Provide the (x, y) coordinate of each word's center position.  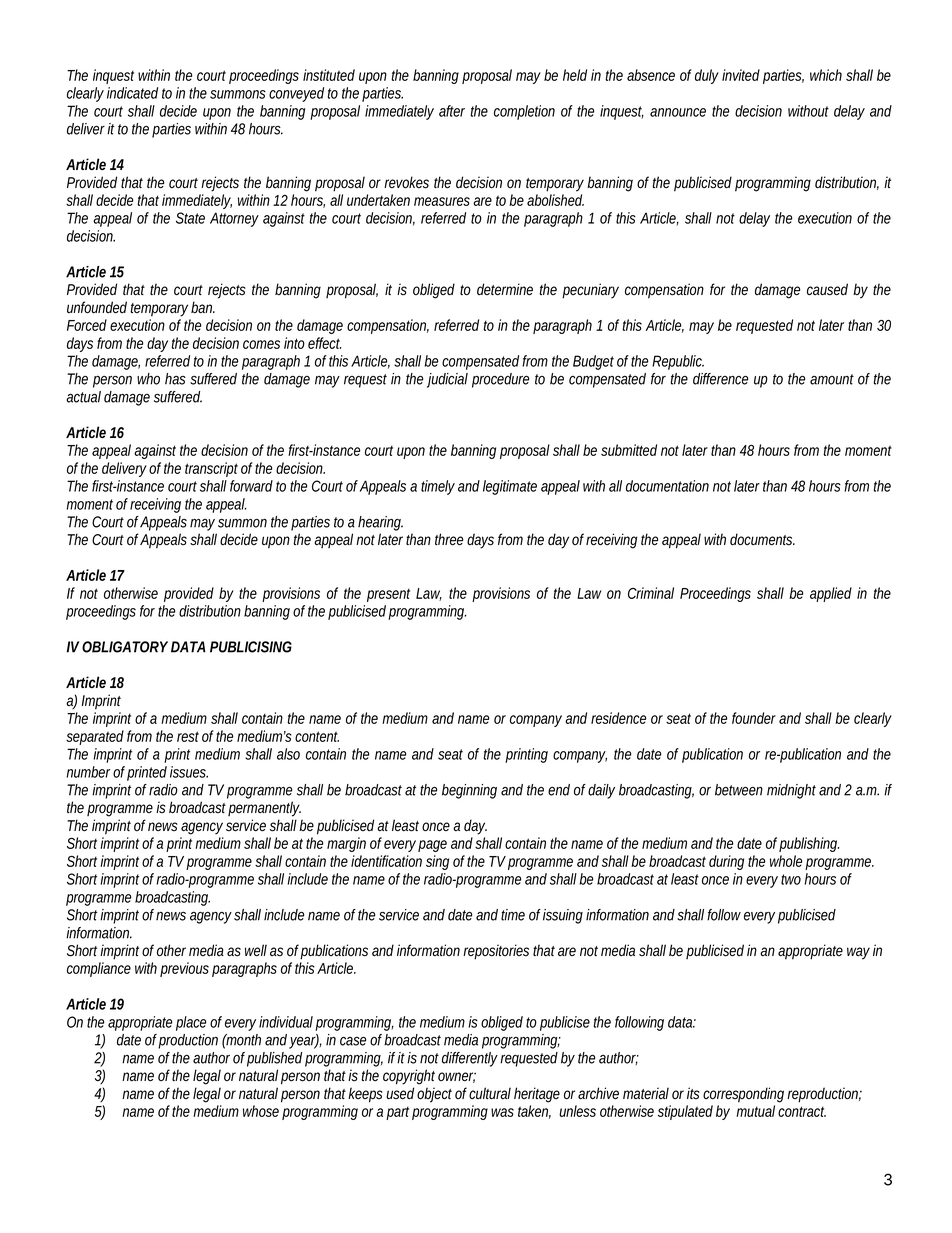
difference (720, 379)
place (191, 1023)
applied (831, 594)
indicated (132, 93)
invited (741, 75)
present (388, 595)
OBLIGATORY (125, 647)
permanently (264, 809)
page (432, 846)
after (452, 111)
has (175, 379)
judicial (447, 380)
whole (786, 861)
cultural (490, 1093)
